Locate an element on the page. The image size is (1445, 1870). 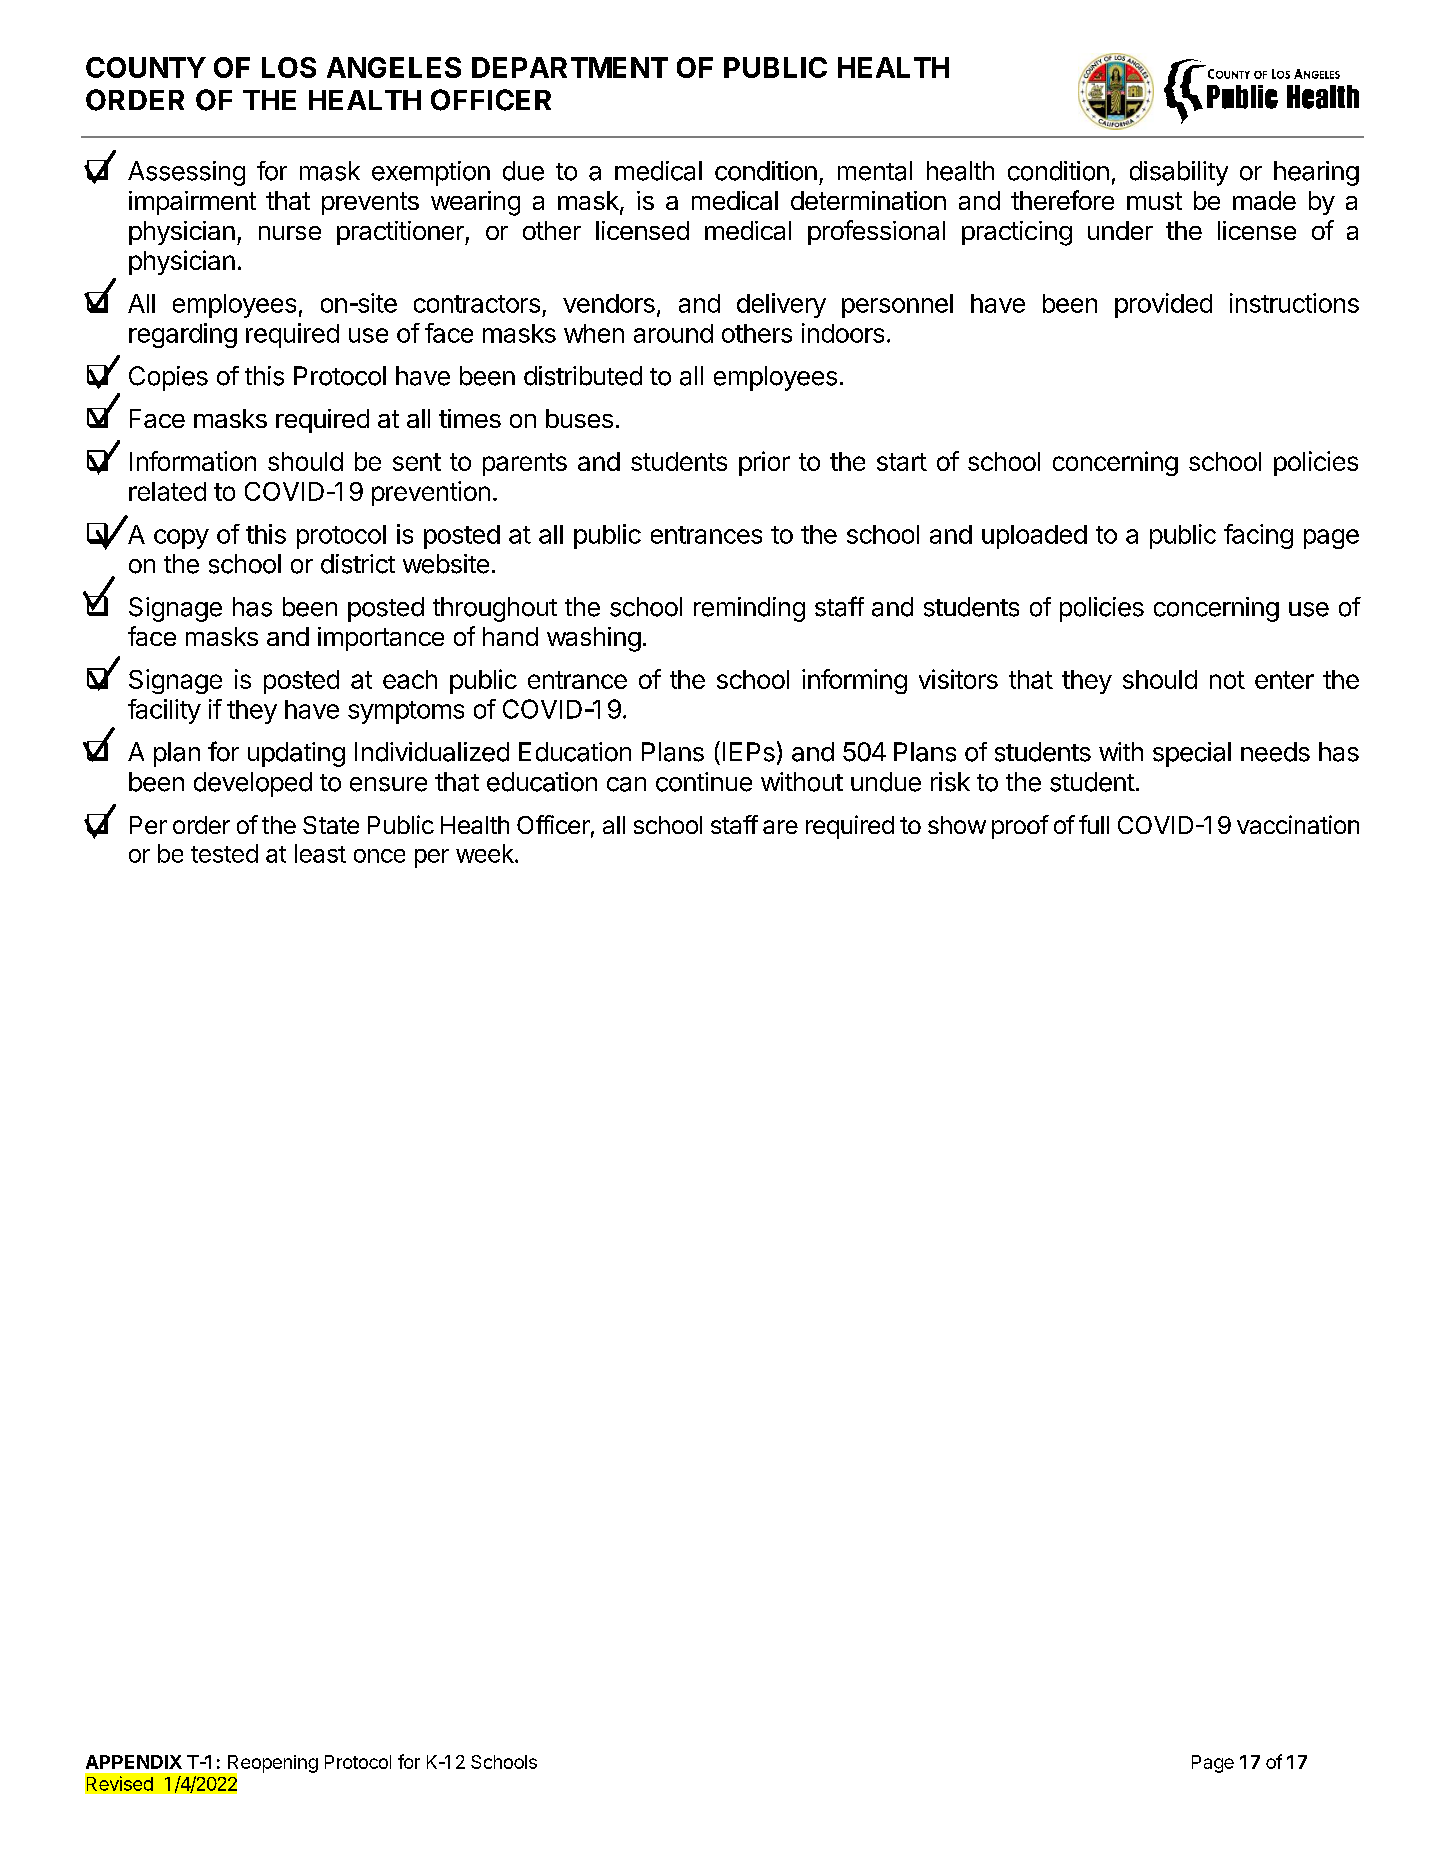
LOS is located at coordinates (289, 67).
